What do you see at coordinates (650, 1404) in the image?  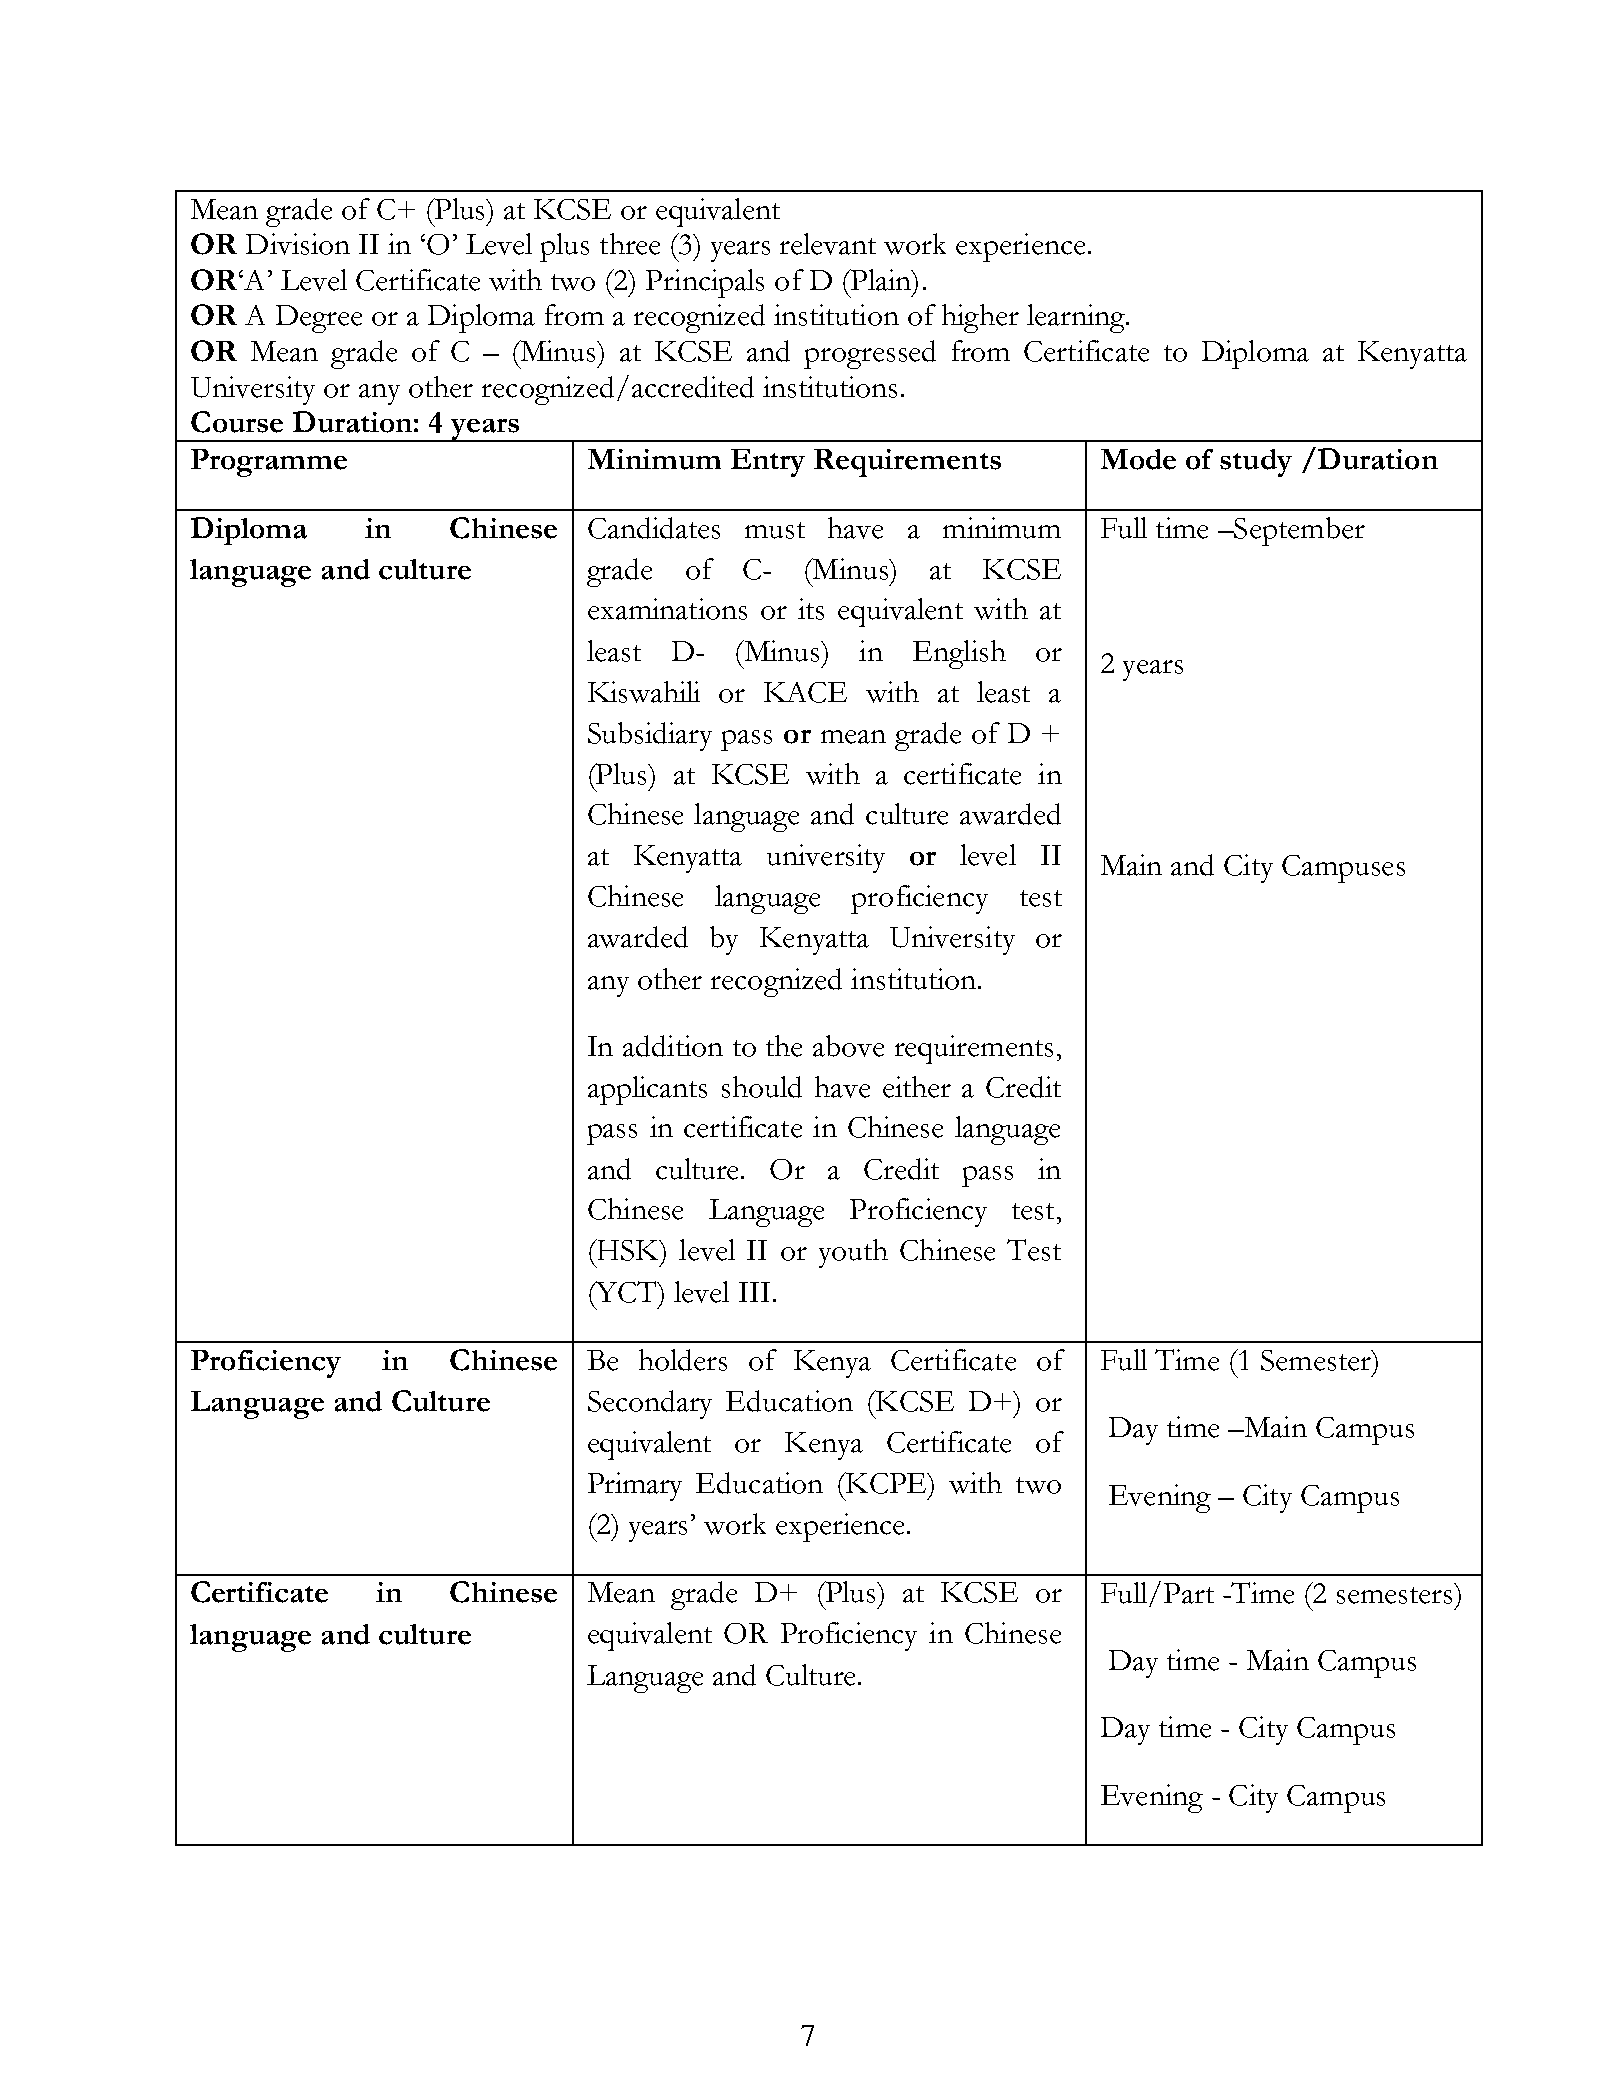 I see `Secondary` at bounding box center [650, 1404].
